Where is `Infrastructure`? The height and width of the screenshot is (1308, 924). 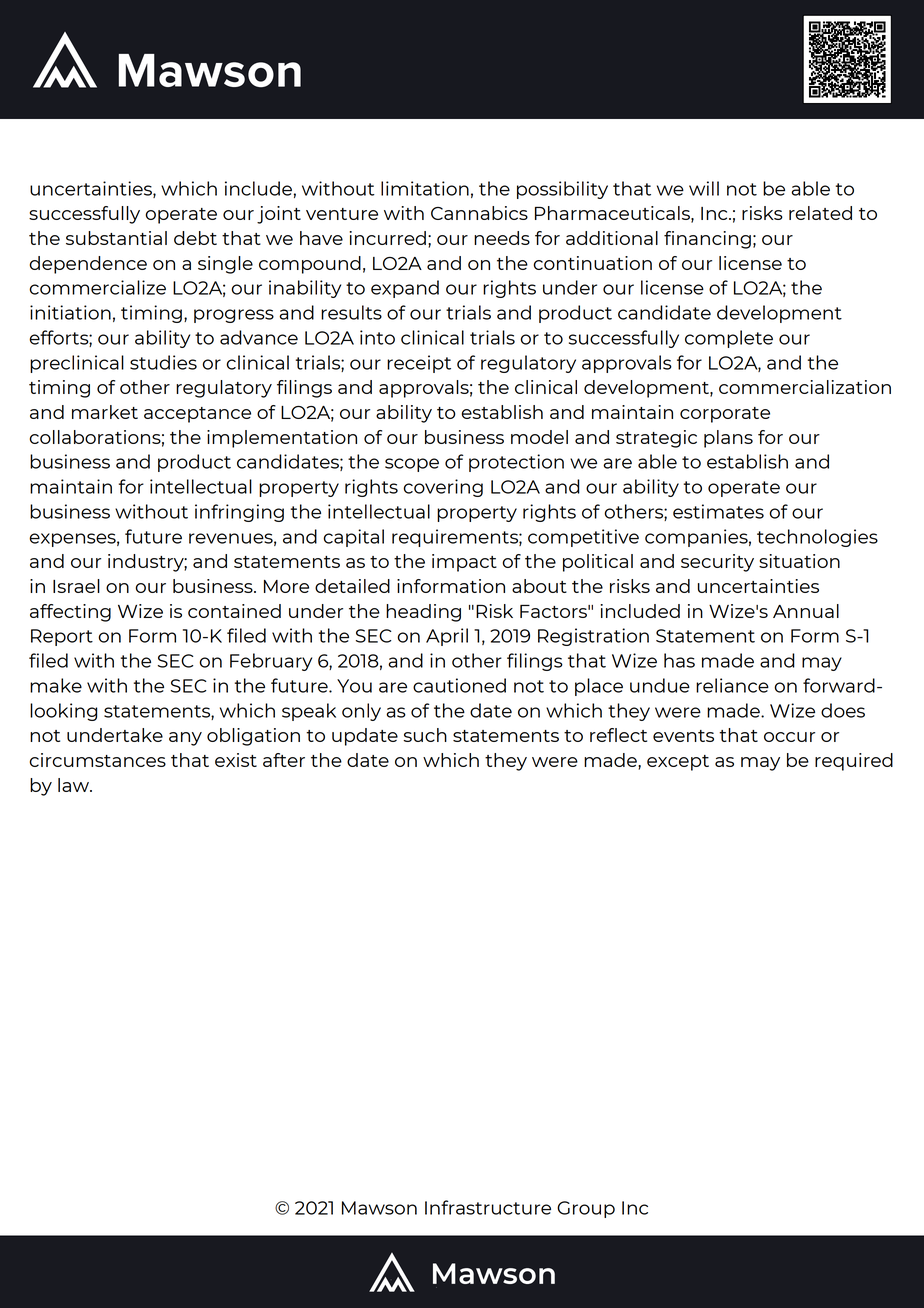 Infrastructure is located at coordinates (488, 1207).
